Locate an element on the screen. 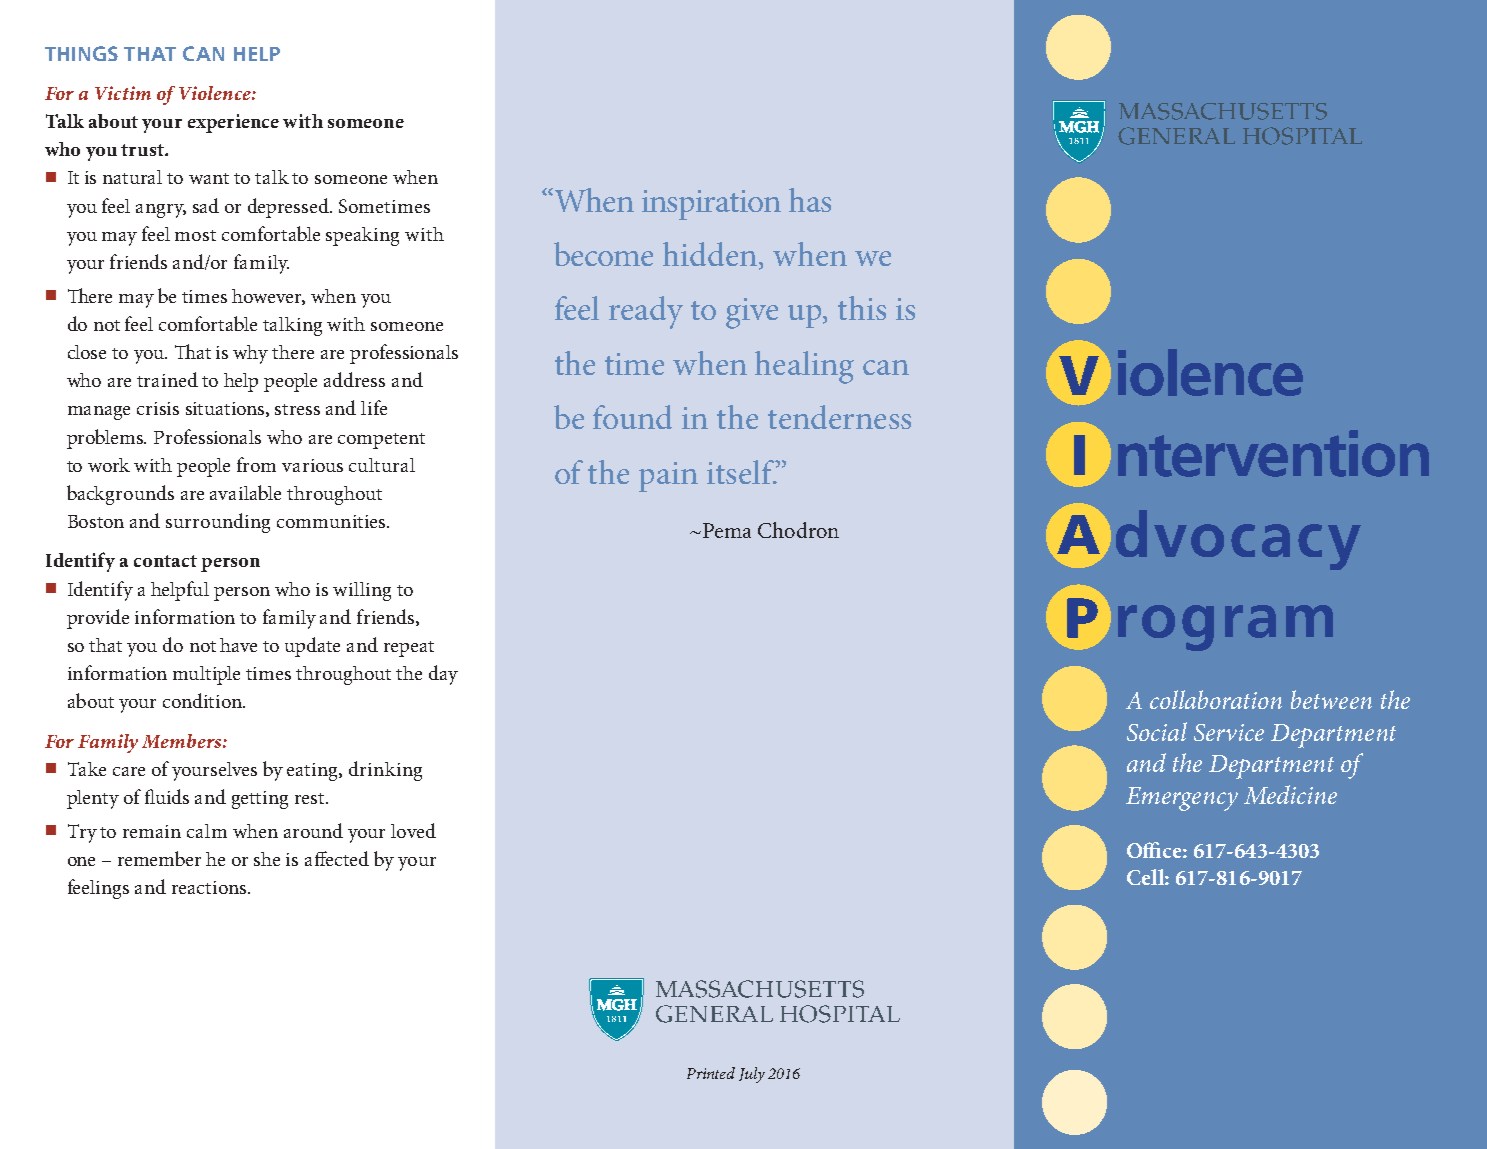 The image size is (1487, 1149). reactions is located at coordinates (210, 887).
